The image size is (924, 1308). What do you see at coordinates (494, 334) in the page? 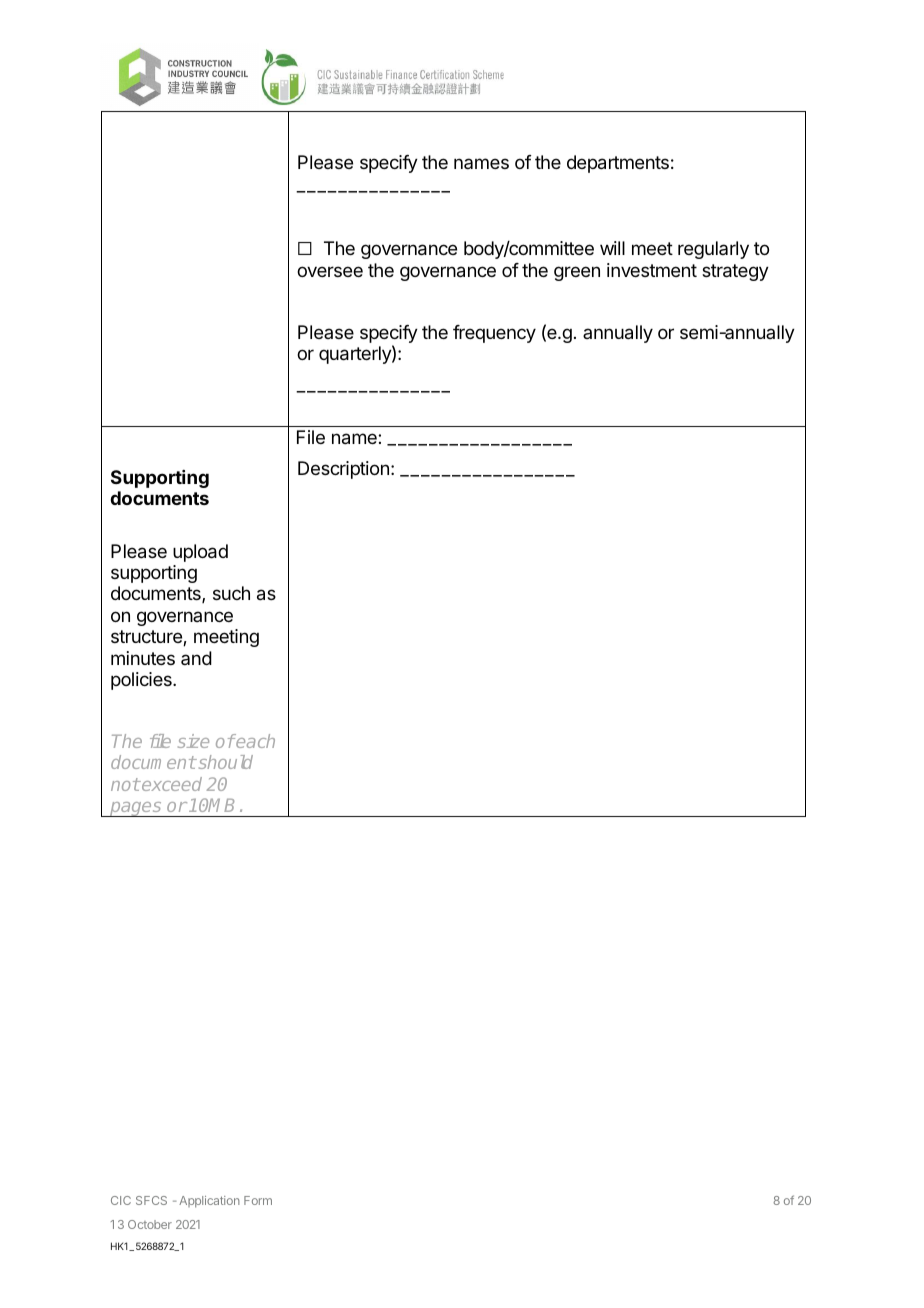
I see `frequency` at bounding box center [494, 334].
